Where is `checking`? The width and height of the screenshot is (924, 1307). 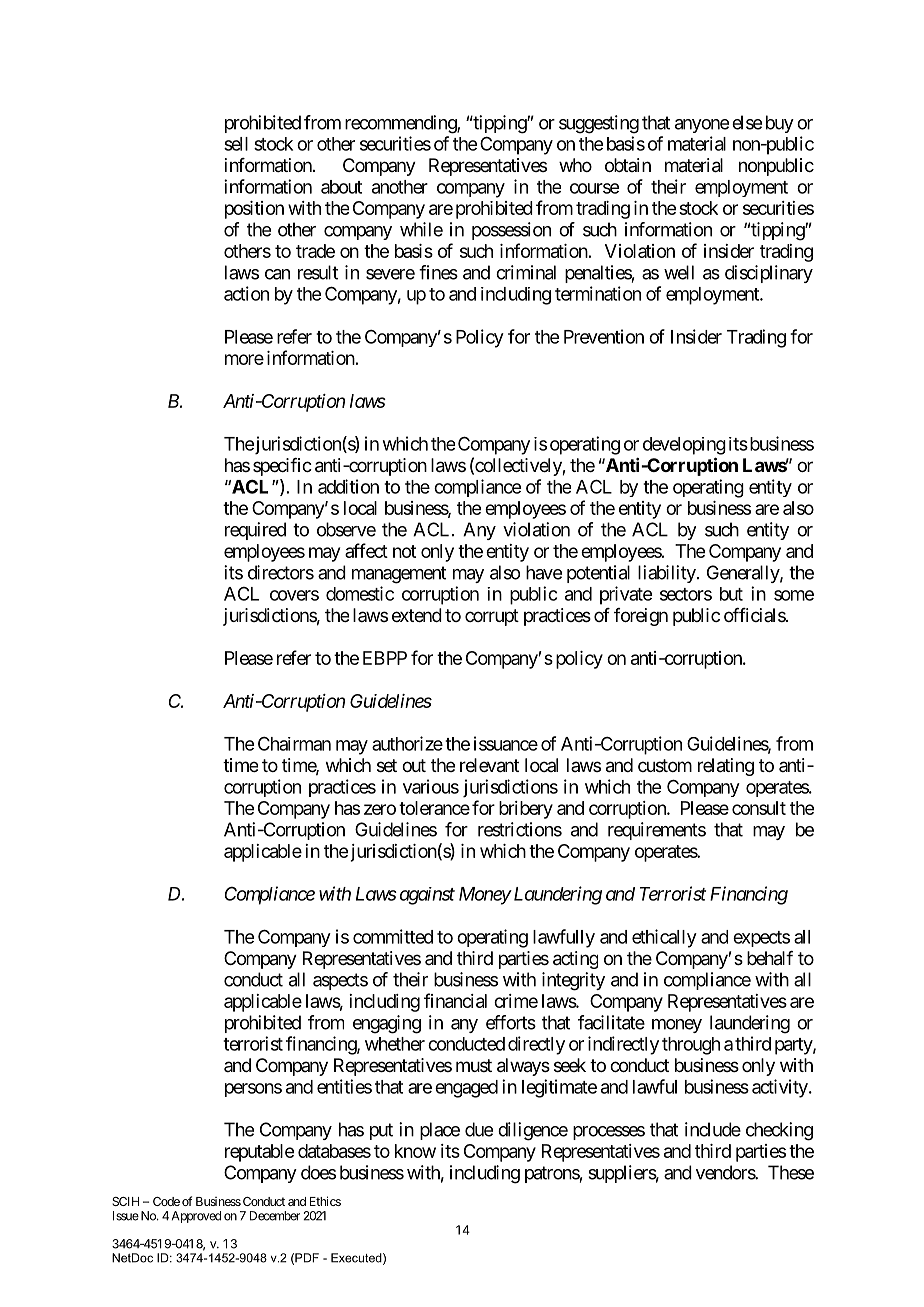
checking is located at coordinates (779, 1131).
